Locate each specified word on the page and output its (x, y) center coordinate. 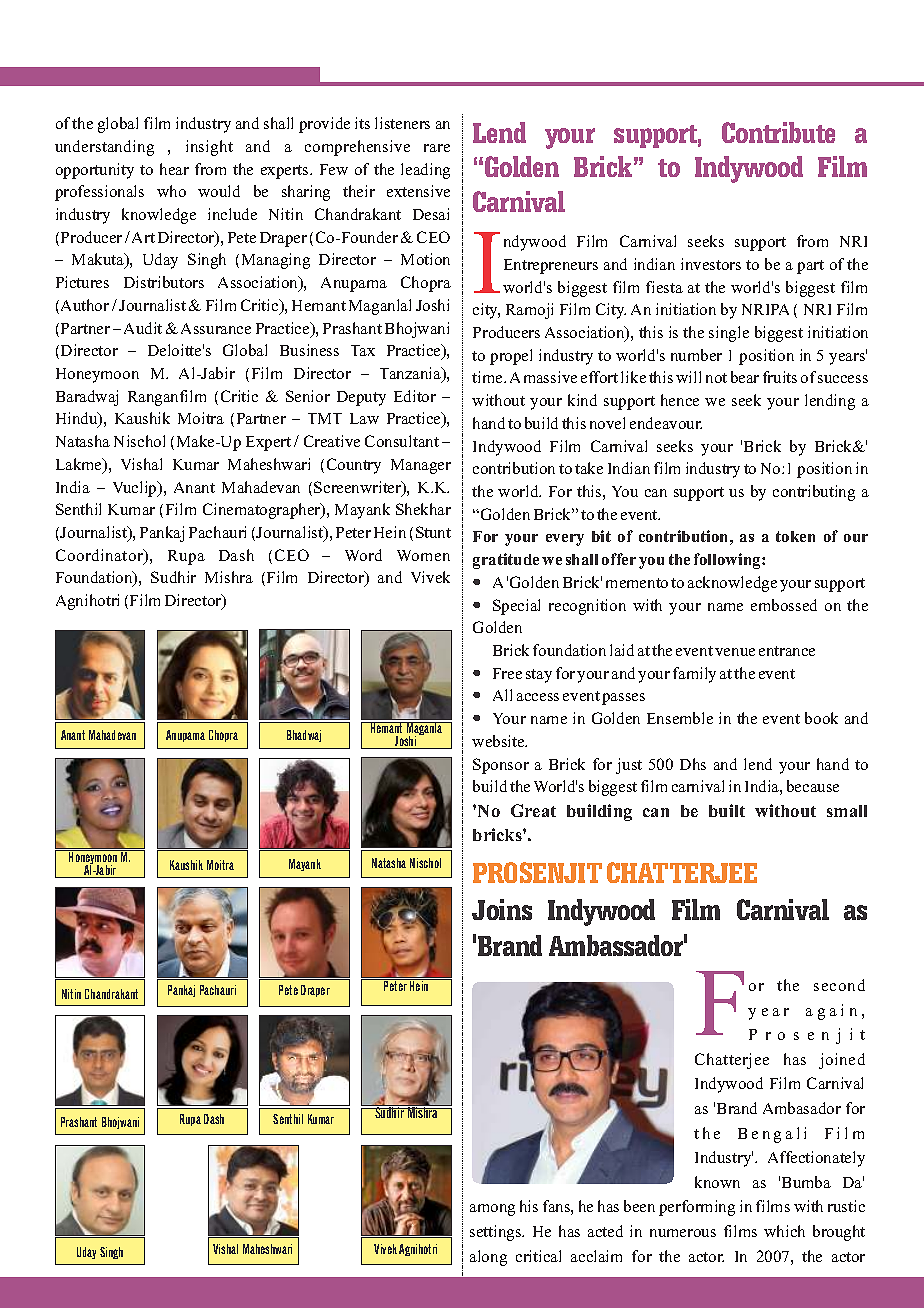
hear (174, 169)
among (492, 1210)
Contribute (778, 132)
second (839, 985)
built (727, 810)
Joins (502, 909)
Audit (143, 328)
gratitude (506, 561)
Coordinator (100, 556)
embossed (784, 605)
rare (437, 148)
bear (745, 377)
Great (533, 810)
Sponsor (501, 766)
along (488, 1258)
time (488, 377)
